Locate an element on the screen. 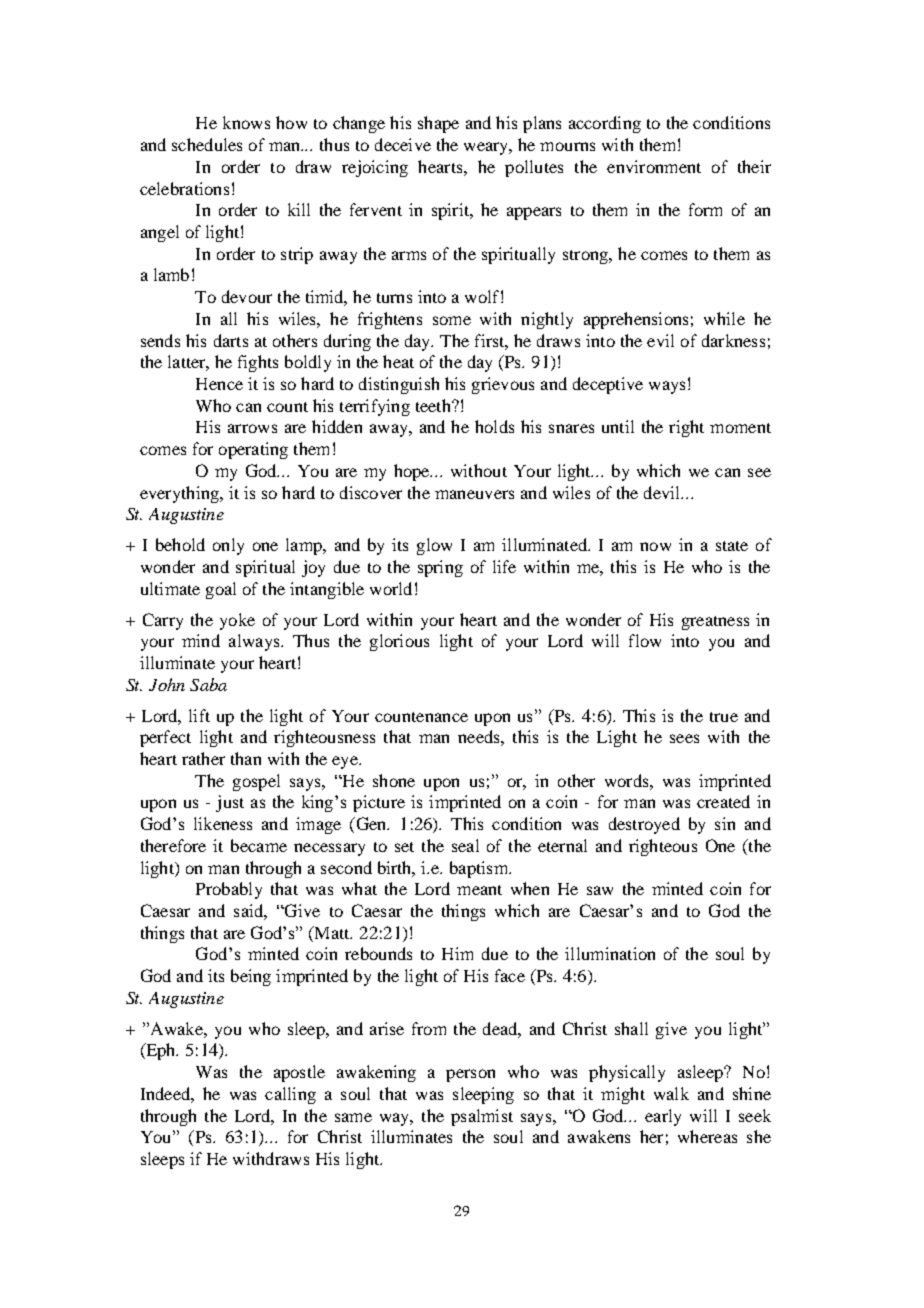 This screenshot has height=1308, width=924. shone is located at coordinates (394, 780).
